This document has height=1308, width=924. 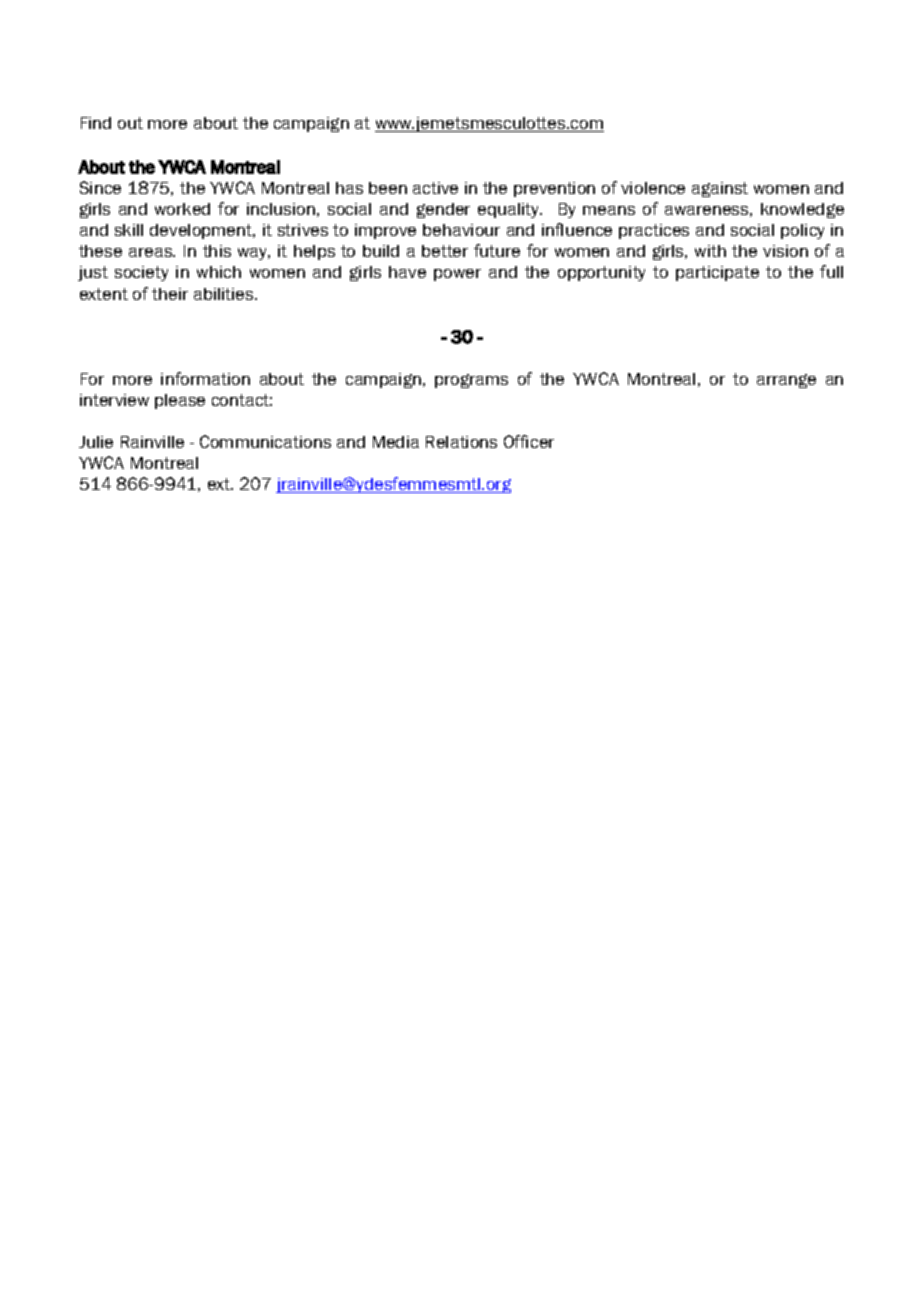 I want to click on policy, so click(x=802, y=231).
